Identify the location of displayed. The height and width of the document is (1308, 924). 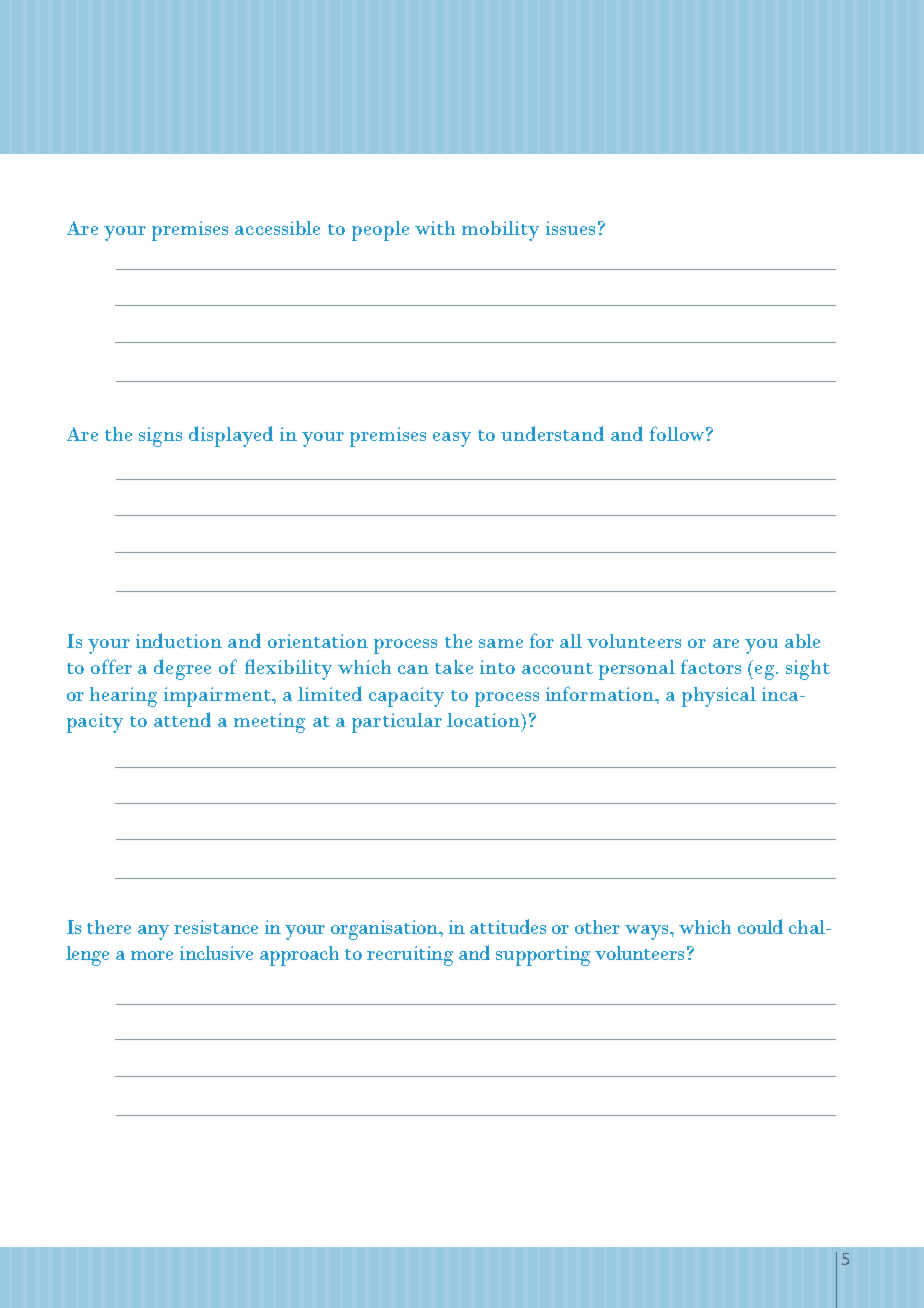
(231, 436).
